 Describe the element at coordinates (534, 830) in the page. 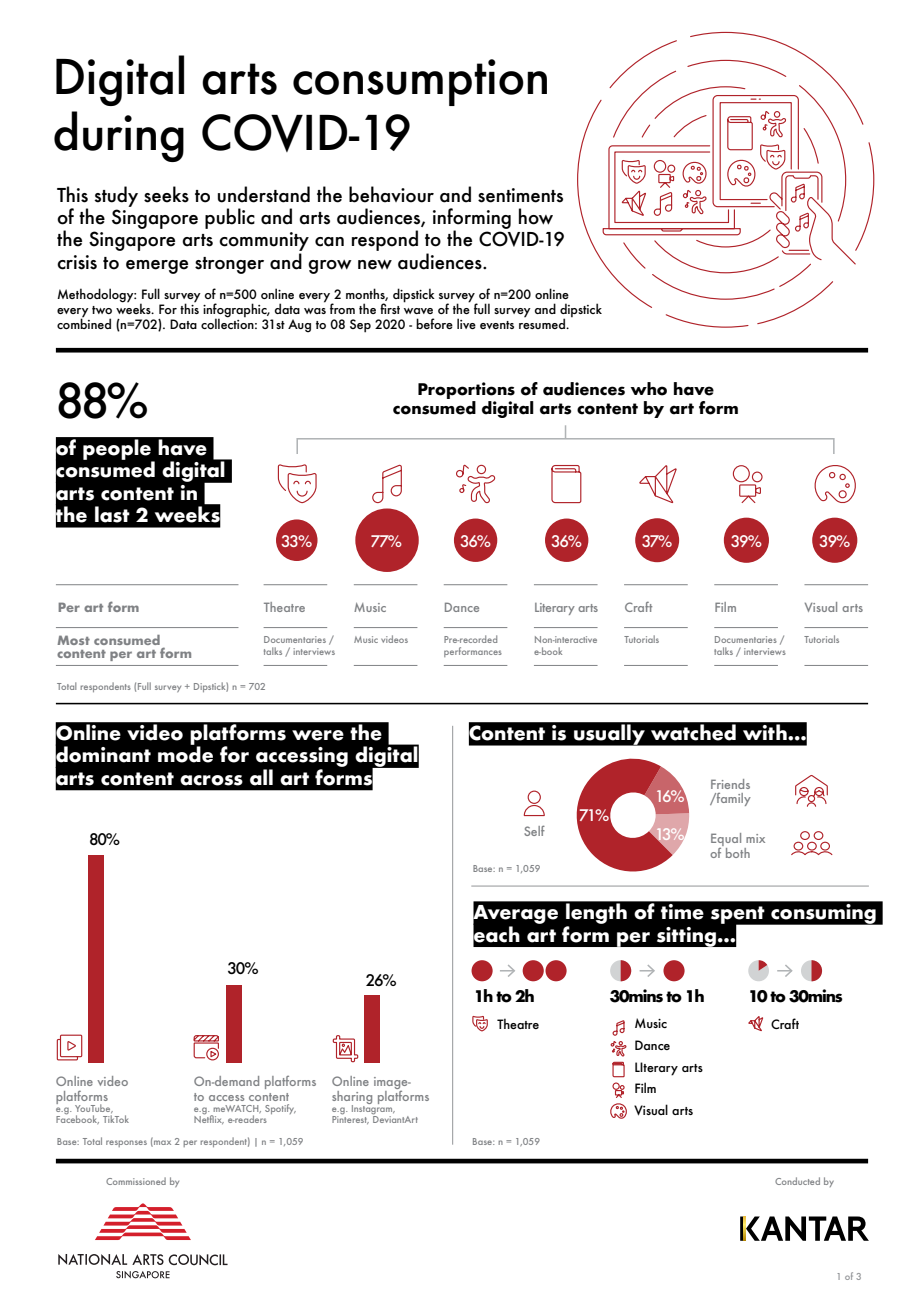

I see `Self` at that location.
